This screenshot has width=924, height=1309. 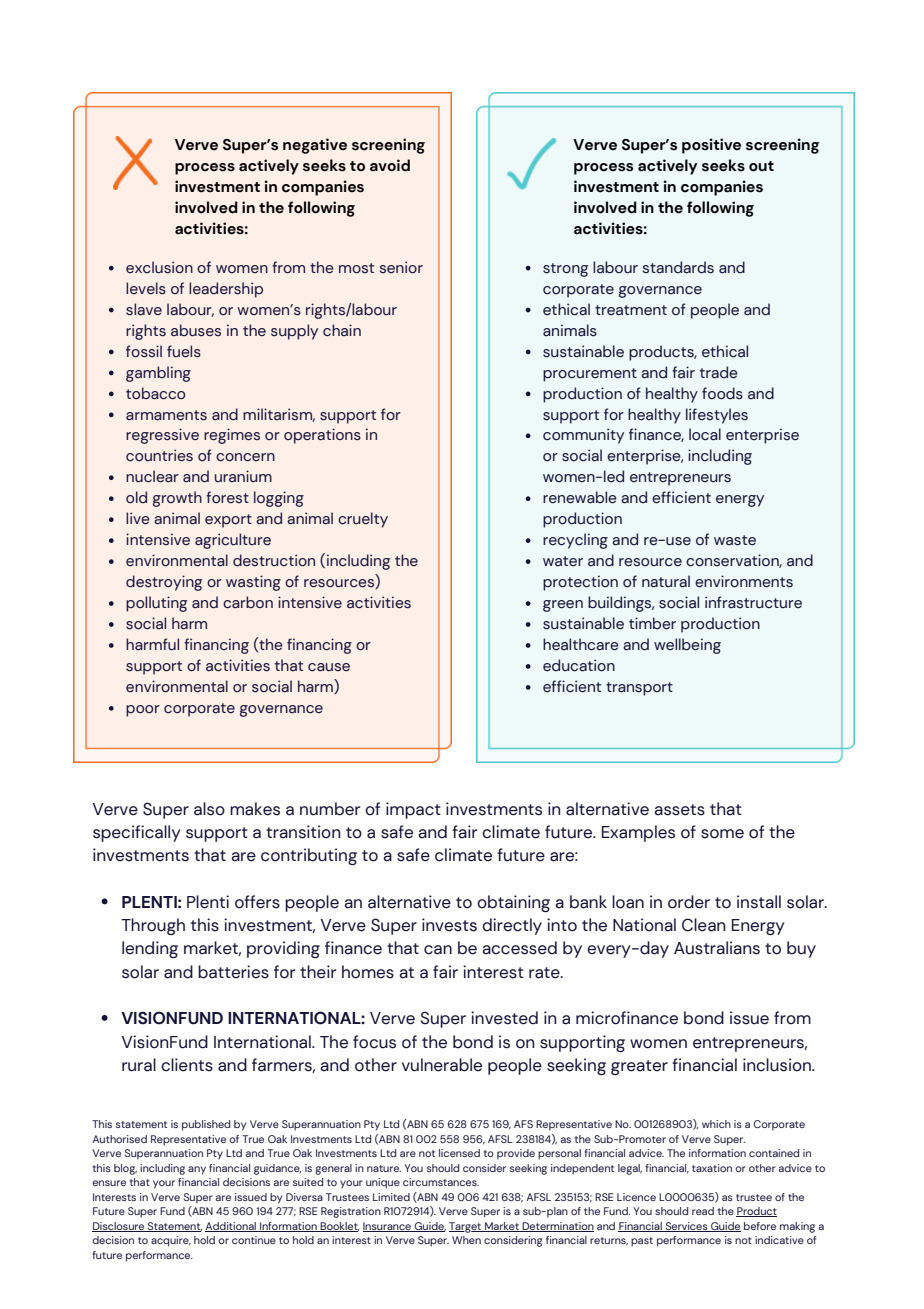 I want to click on poor, so click(x=143, y=711).
